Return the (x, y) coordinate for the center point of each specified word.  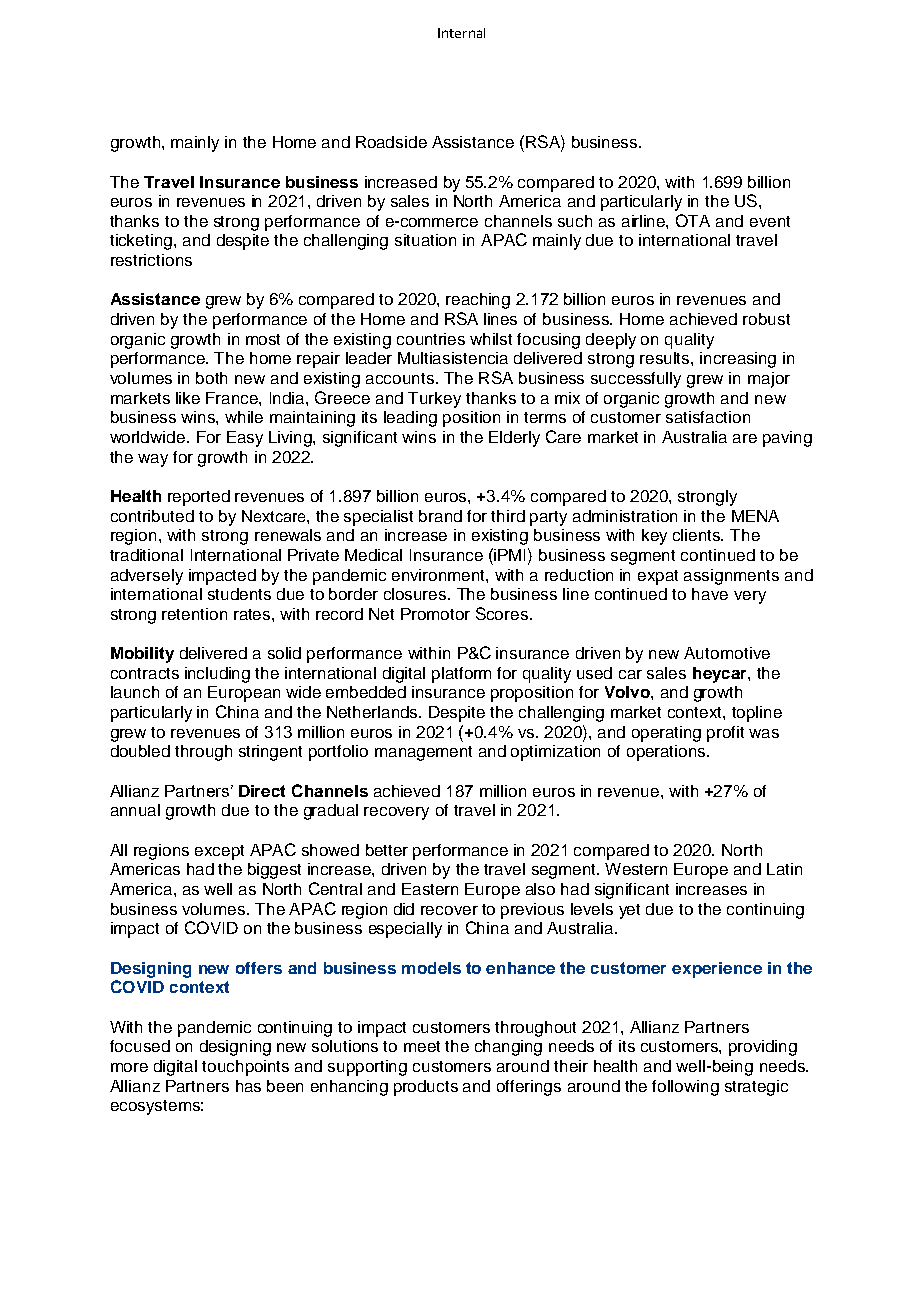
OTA (693, 220)
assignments (731, 577)
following (685, 1088)
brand (440, 516)
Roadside (391, 142)
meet (422, 1046)
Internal (461, 33)
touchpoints (245, 1068)
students (239, 594)
